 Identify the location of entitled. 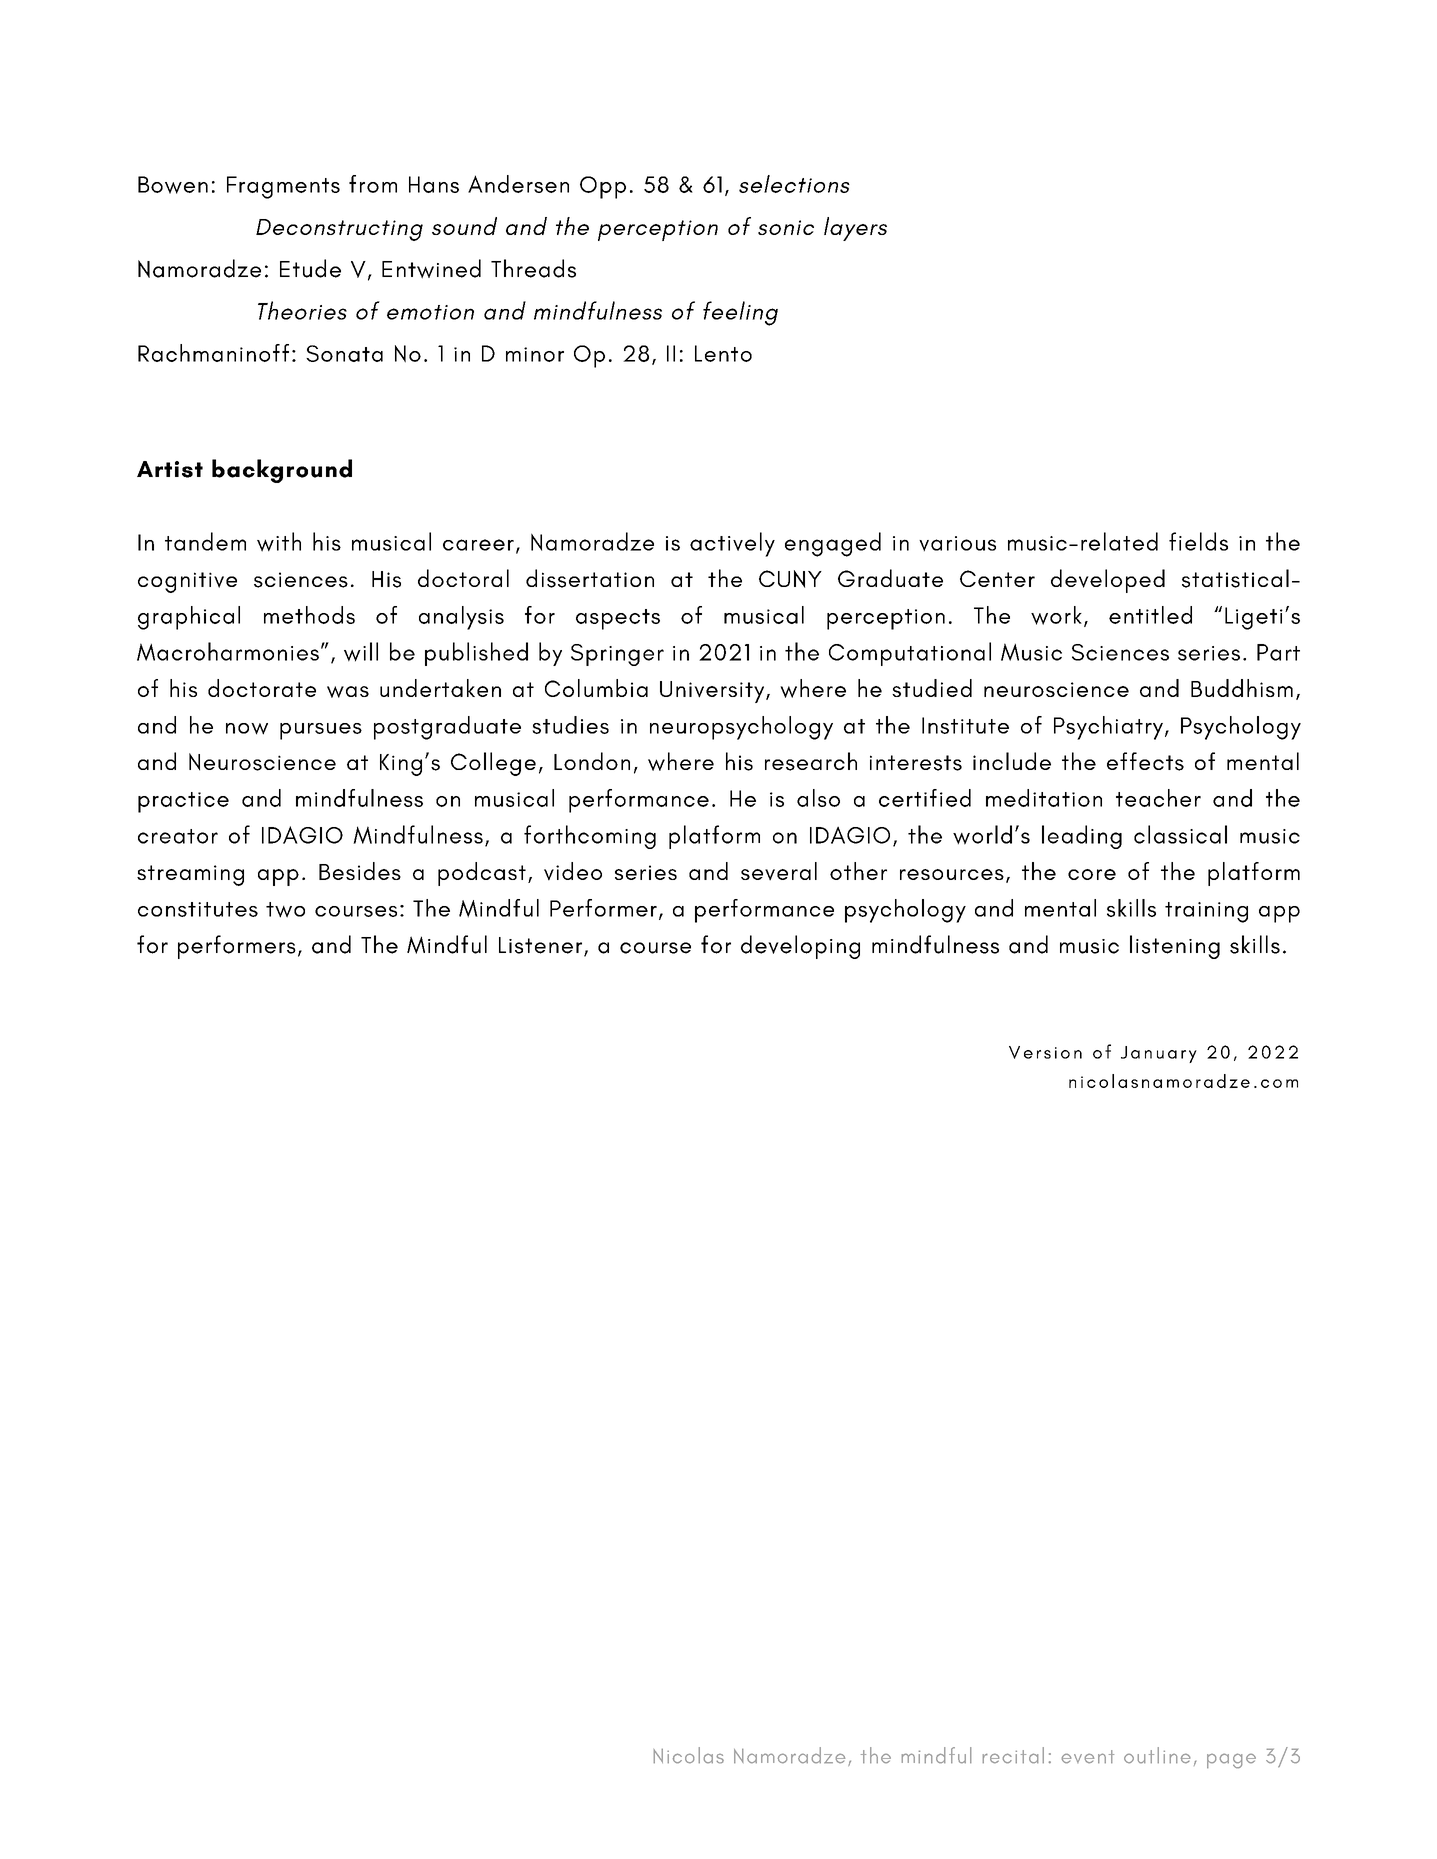
(1150, 615).
